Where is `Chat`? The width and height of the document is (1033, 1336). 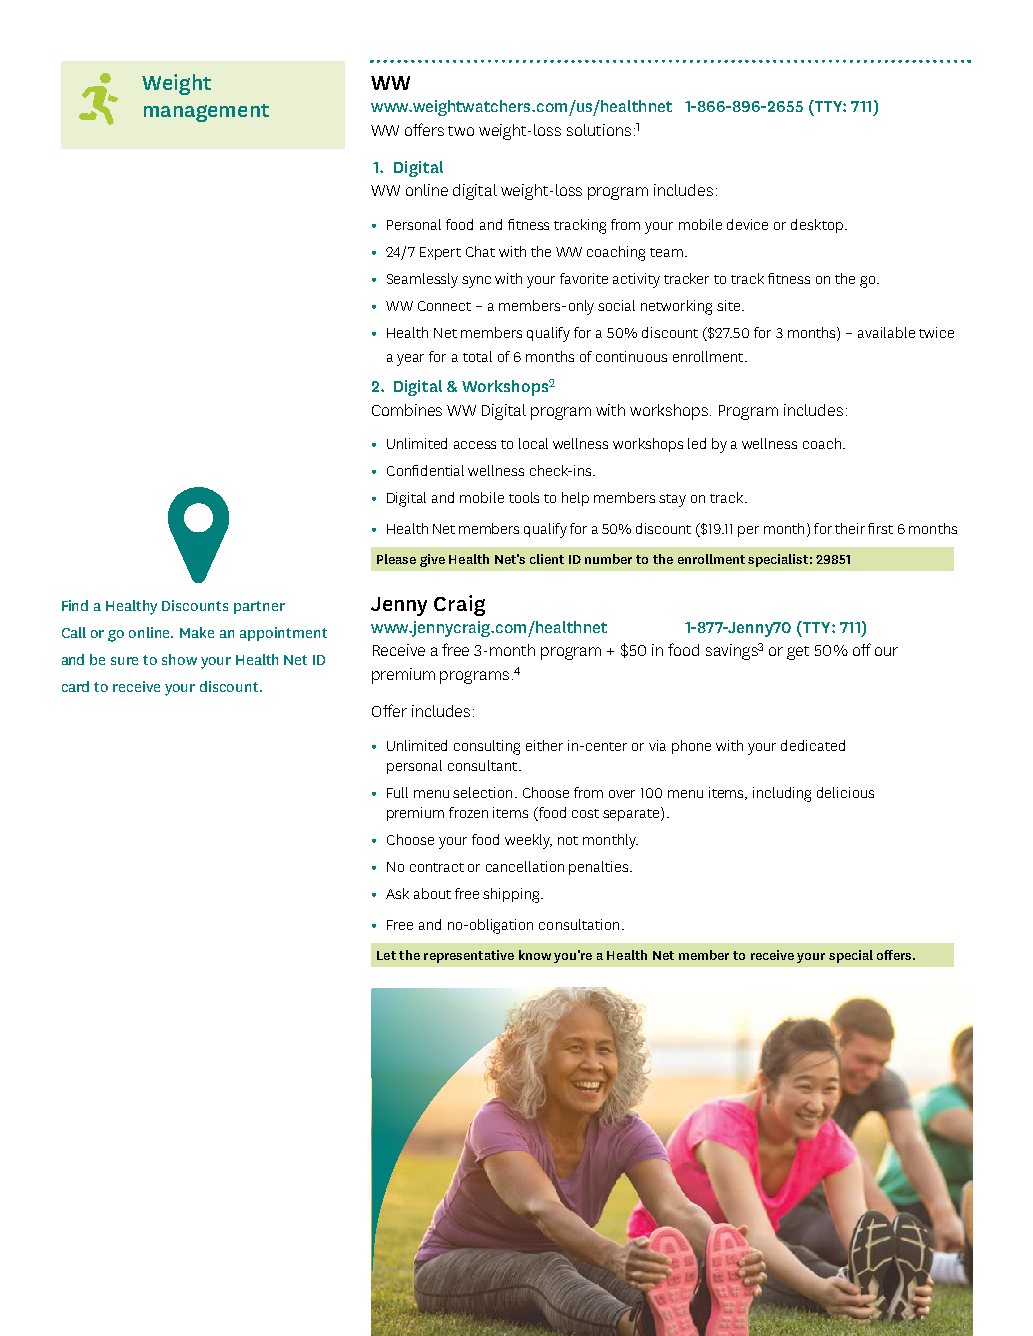 Chat is located at coordinates (480, 251).
